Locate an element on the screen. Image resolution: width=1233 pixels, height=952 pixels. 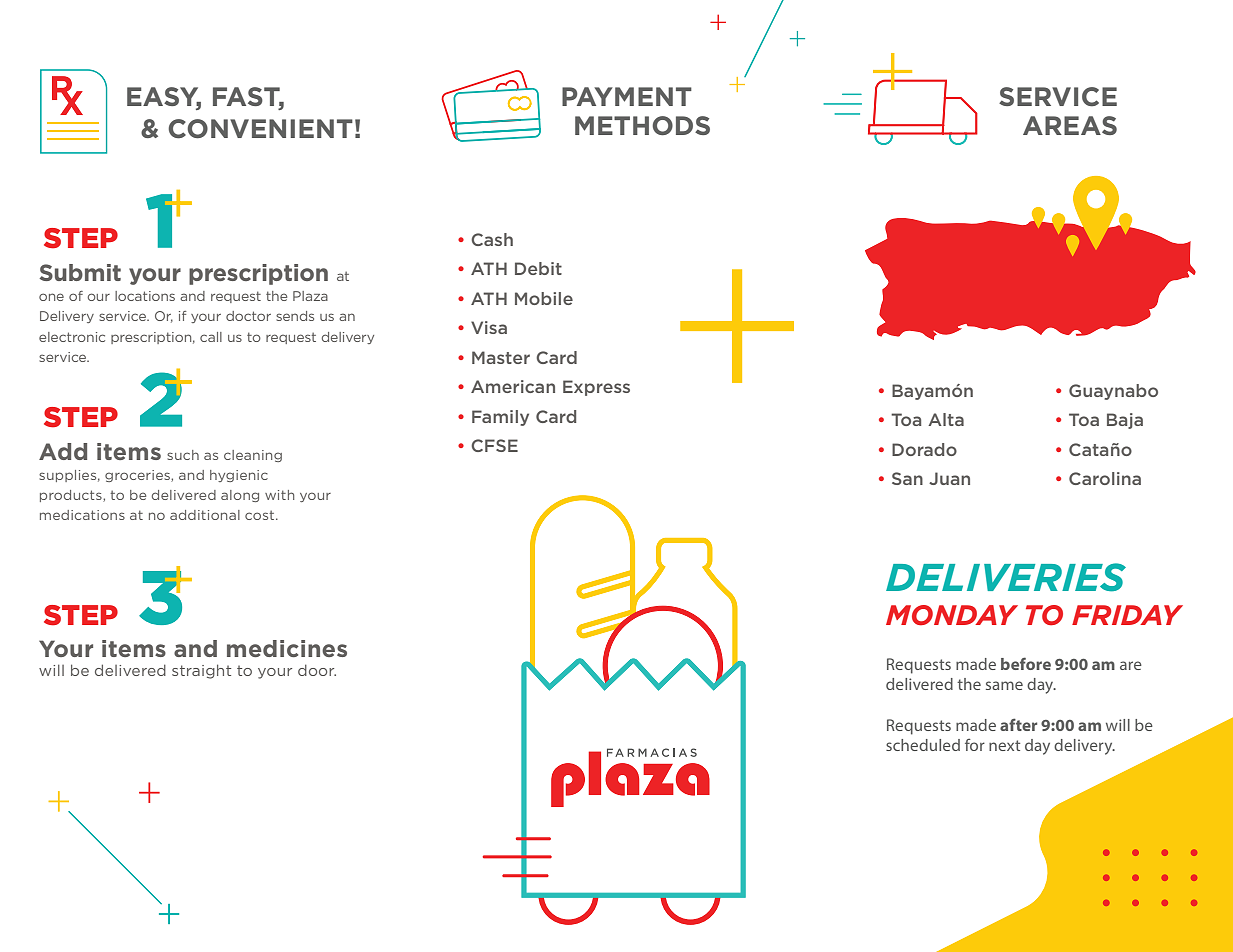
Submit is located at coordinates (80, 272).
